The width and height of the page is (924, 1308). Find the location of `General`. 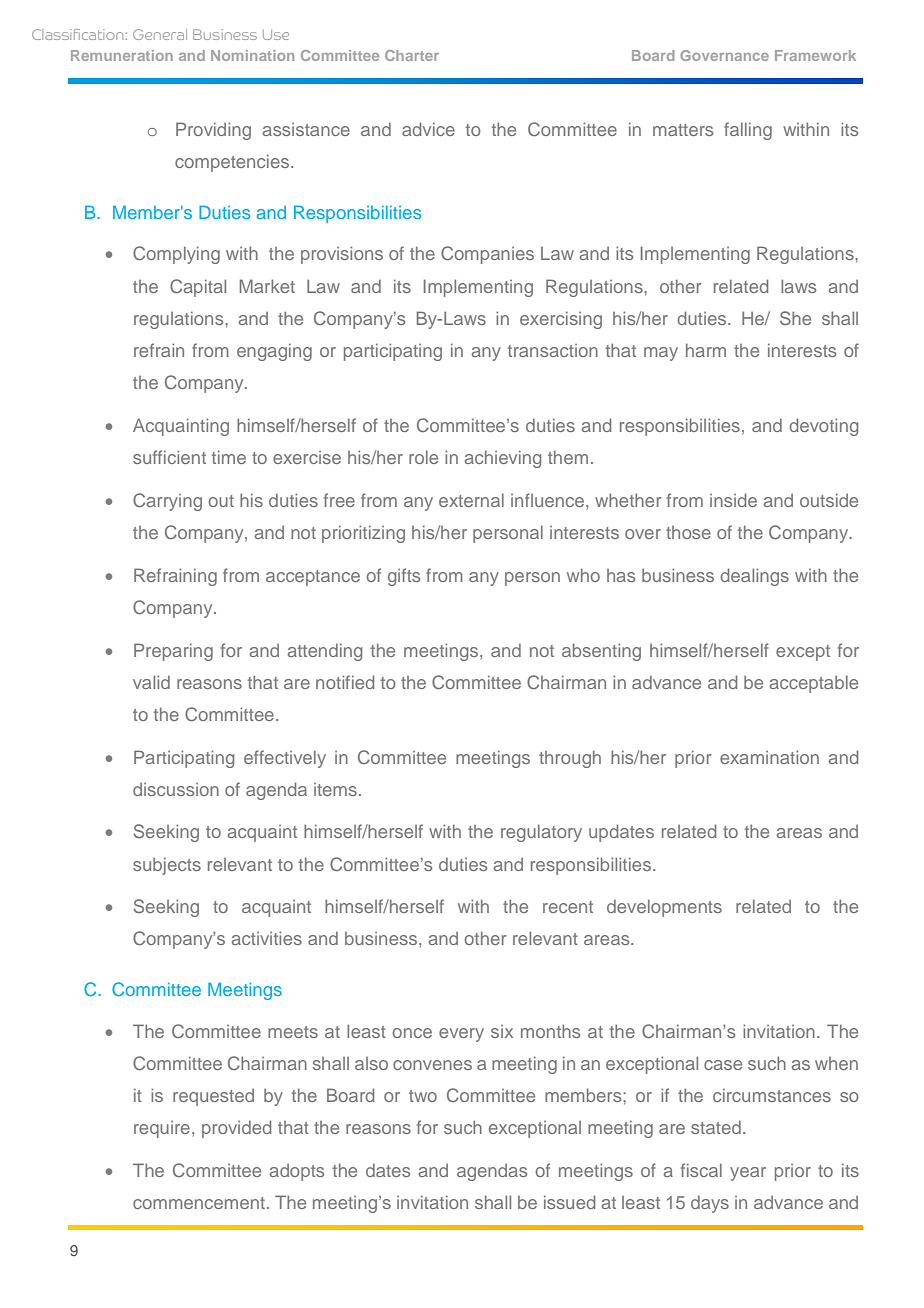

General is located at coordinates (160, 34).
